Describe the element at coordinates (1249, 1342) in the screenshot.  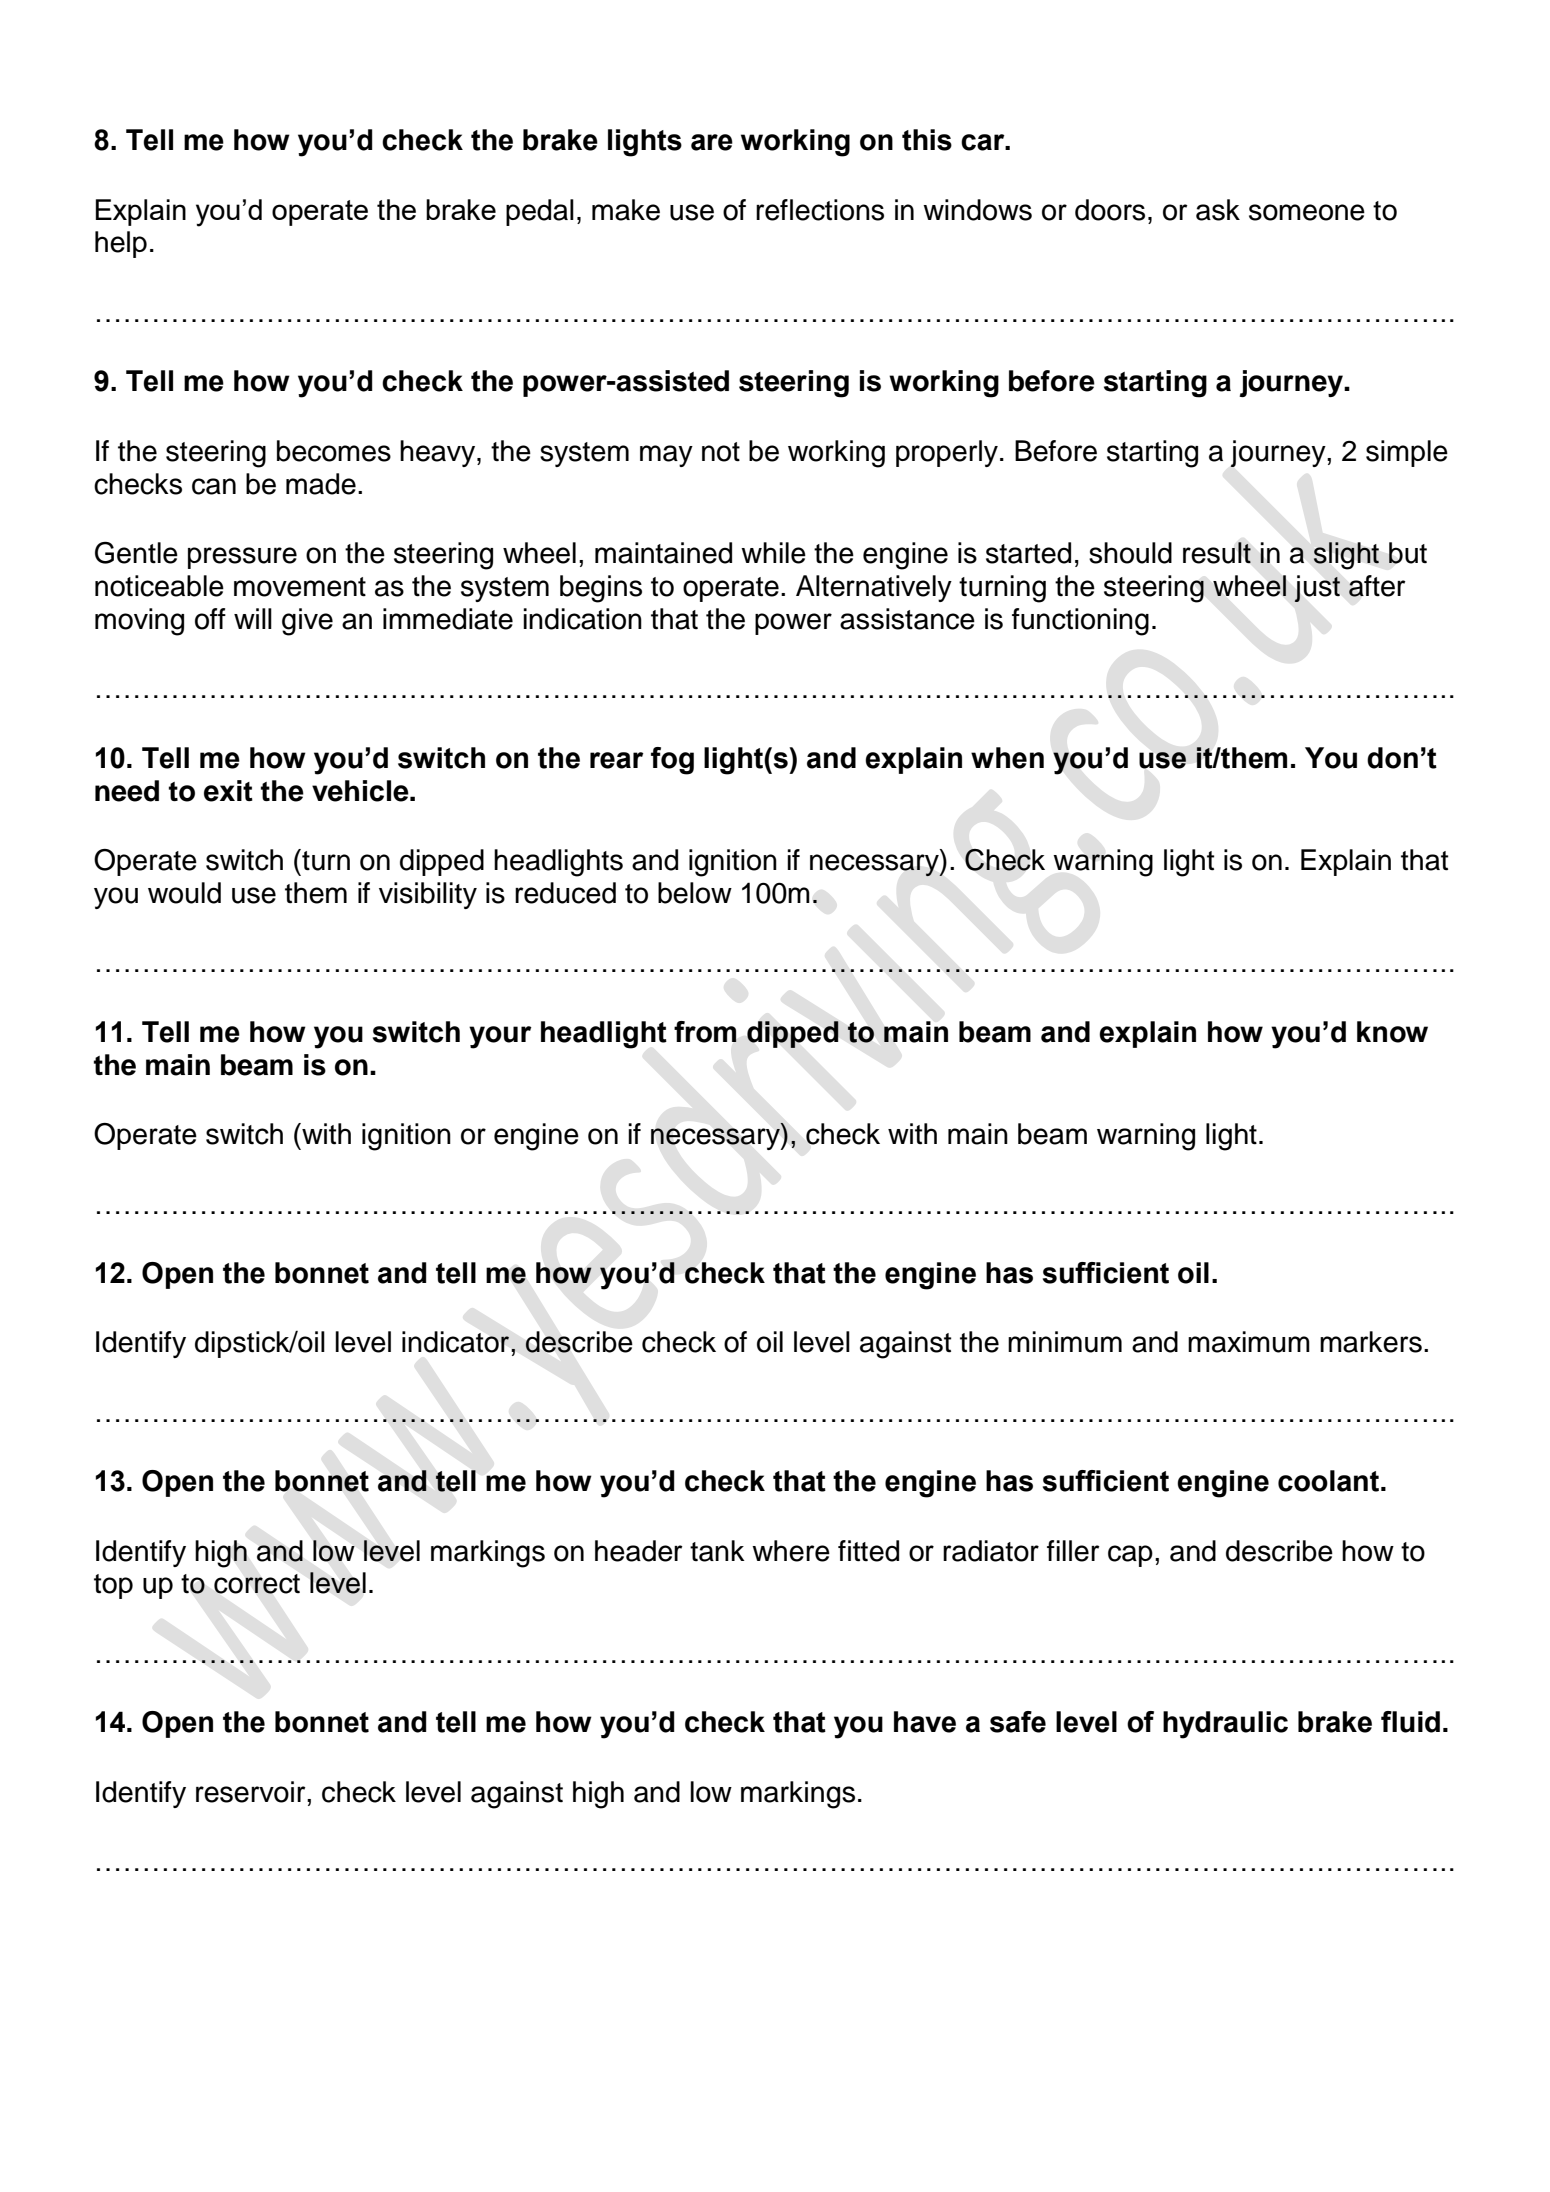
I see `maximum` at that location.
